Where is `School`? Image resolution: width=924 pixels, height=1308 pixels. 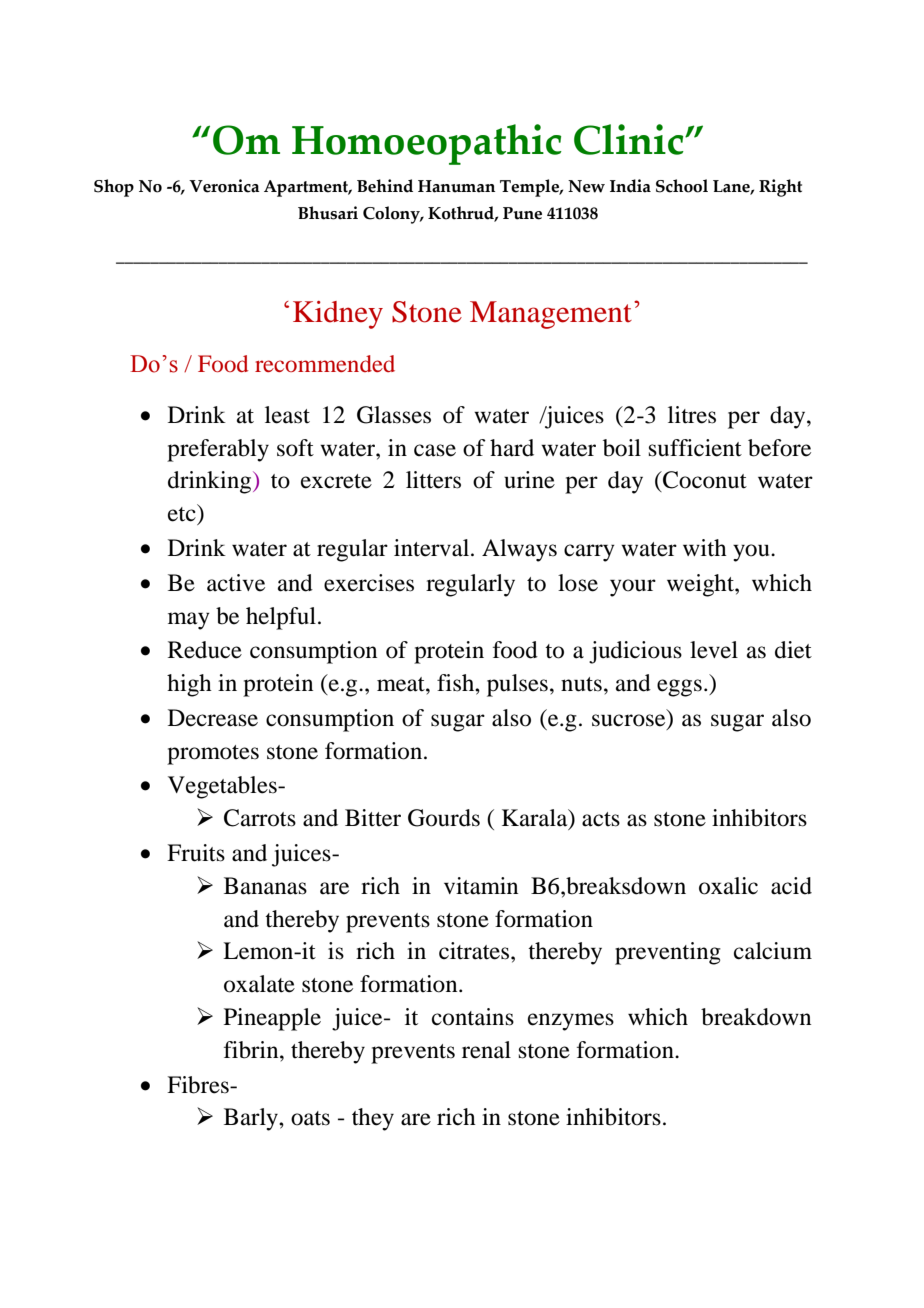 School is located at coordinates (682, 186).
